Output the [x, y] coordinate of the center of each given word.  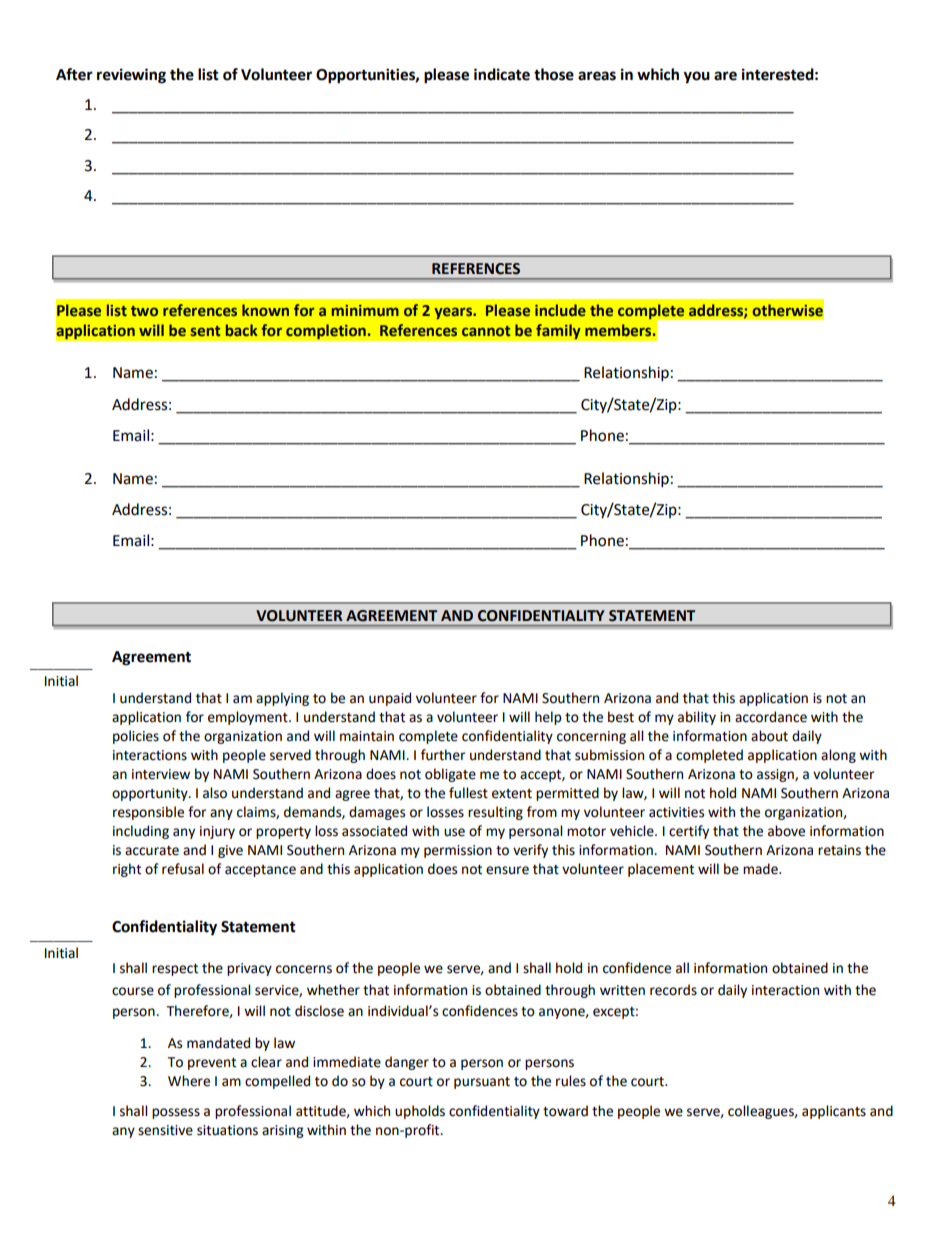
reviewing [131, 76]
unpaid [390, 699]
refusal [183, 869]
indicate [502, 74]
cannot [486, 331]
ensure [507, 870]
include [560, 310]
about [769, 736]
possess [176, 1113]
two [144, 311]
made [761, 869]
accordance [771, 717]
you [697, 77]
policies [136, 737]
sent [206, 331]
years [454, 313]
